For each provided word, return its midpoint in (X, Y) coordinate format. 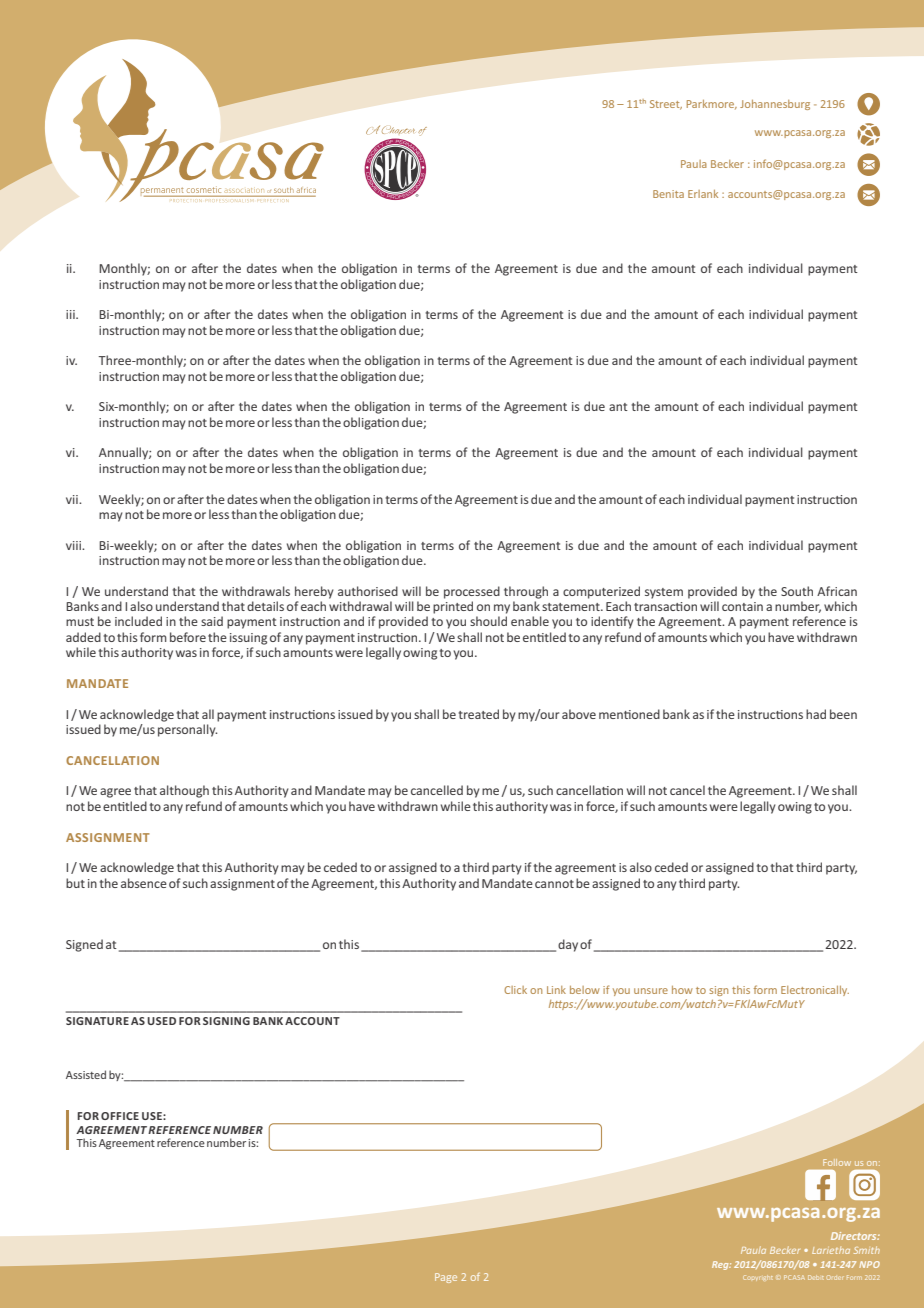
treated (479, 714)
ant (618, 407)
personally (187, 730)
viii (74, 545)
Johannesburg (775, 105)
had (816, 714)
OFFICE (120, 1116)
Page (446, 1278)
